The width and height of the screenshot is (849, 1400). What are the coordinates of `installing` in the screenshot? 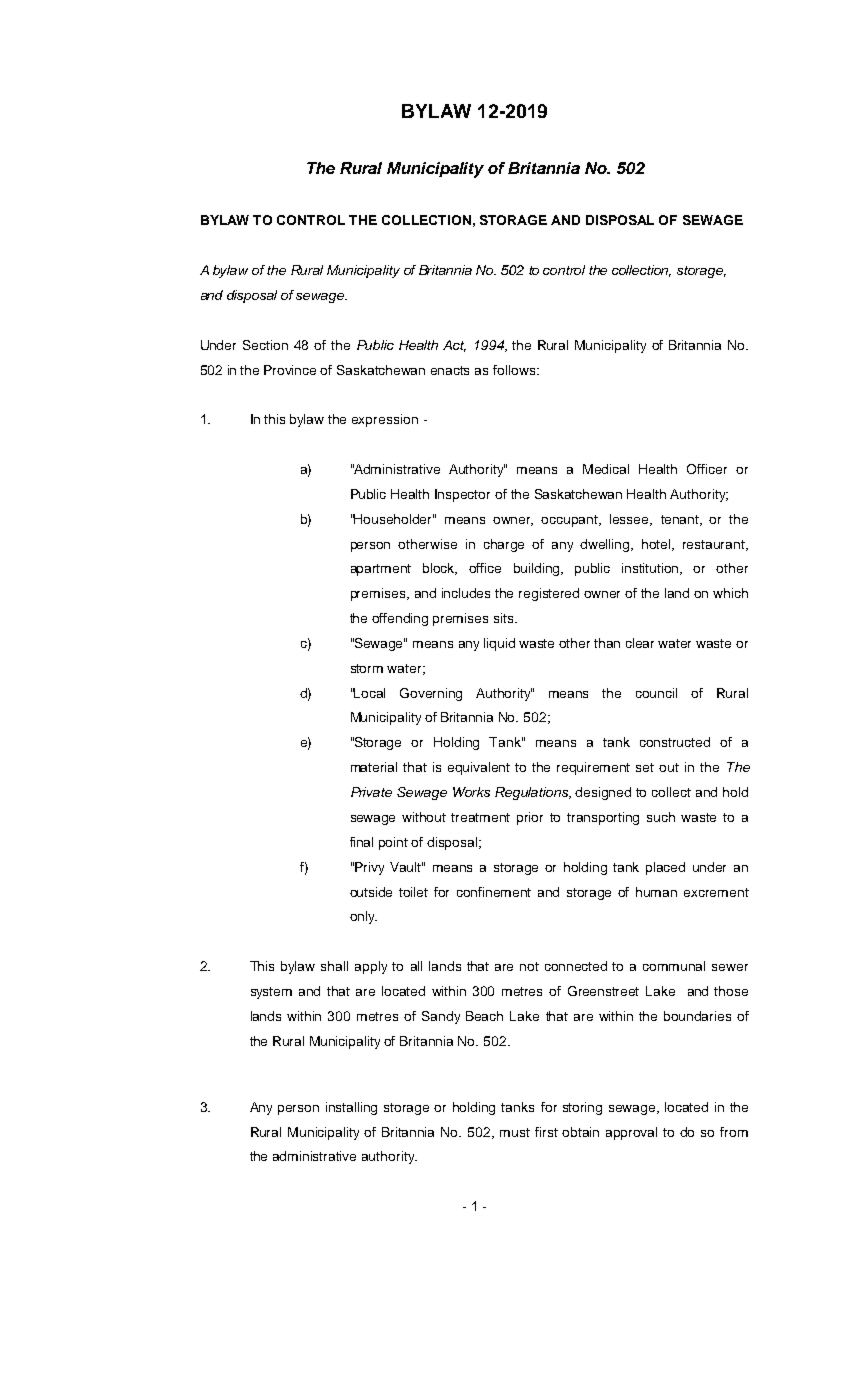 It's located at (351, 1108).
